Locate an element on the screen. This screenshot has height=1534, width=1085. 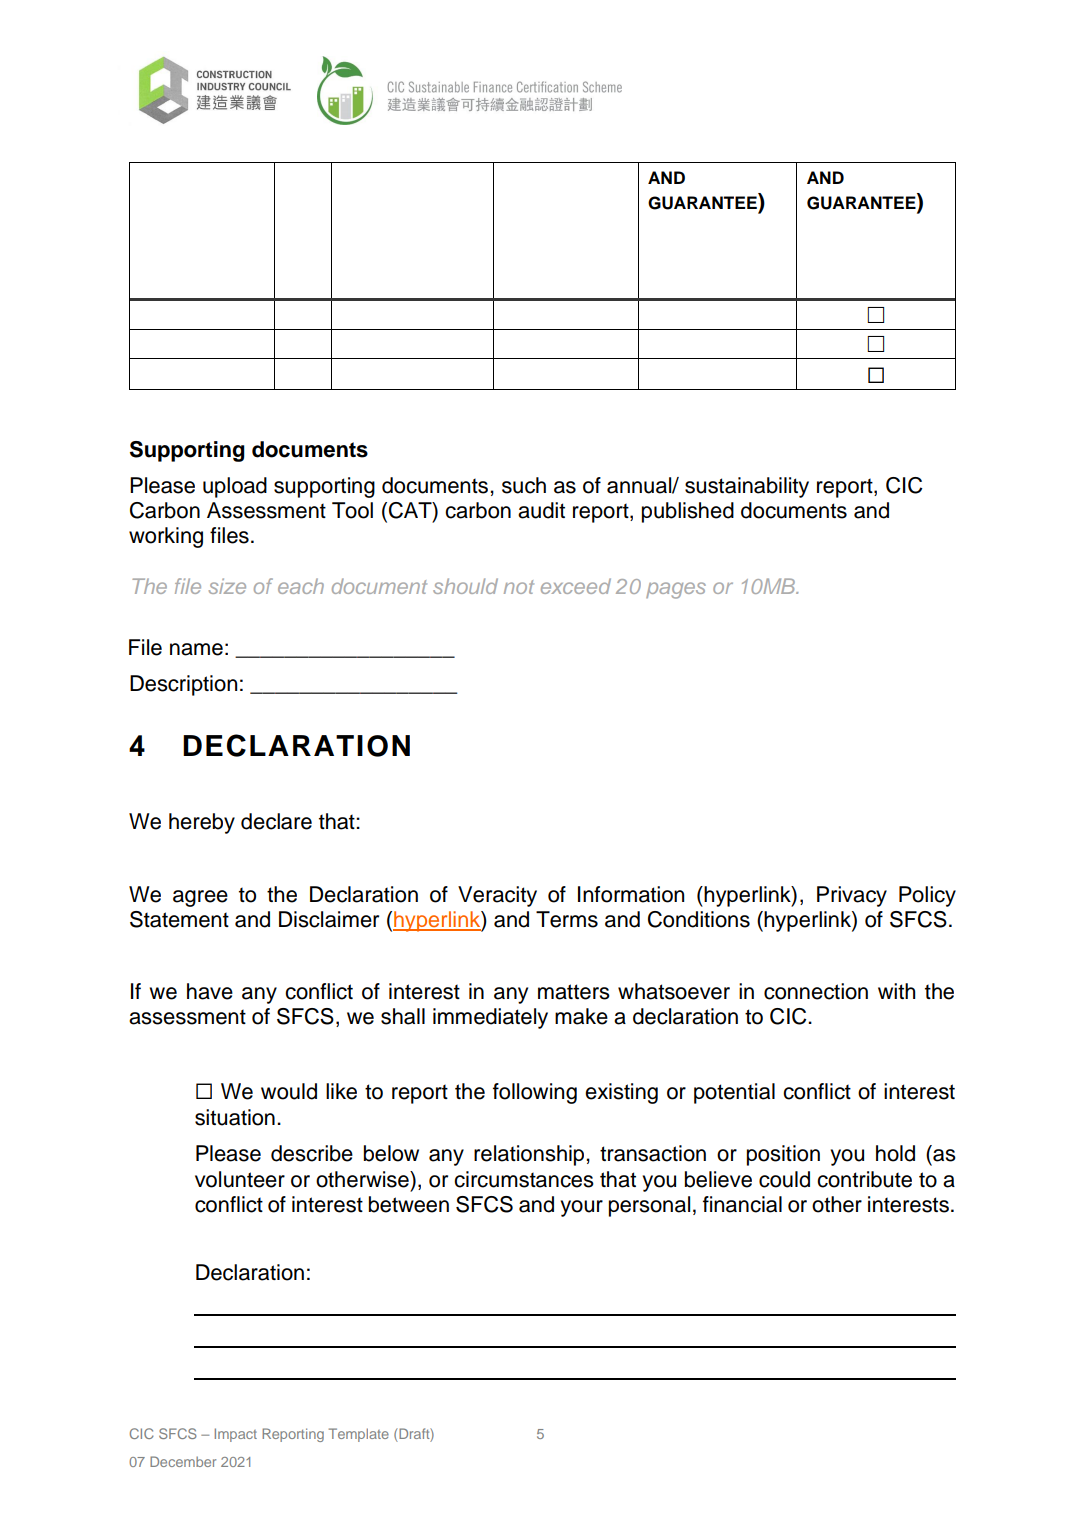
Impact is located at coordinates (236, 1435).
